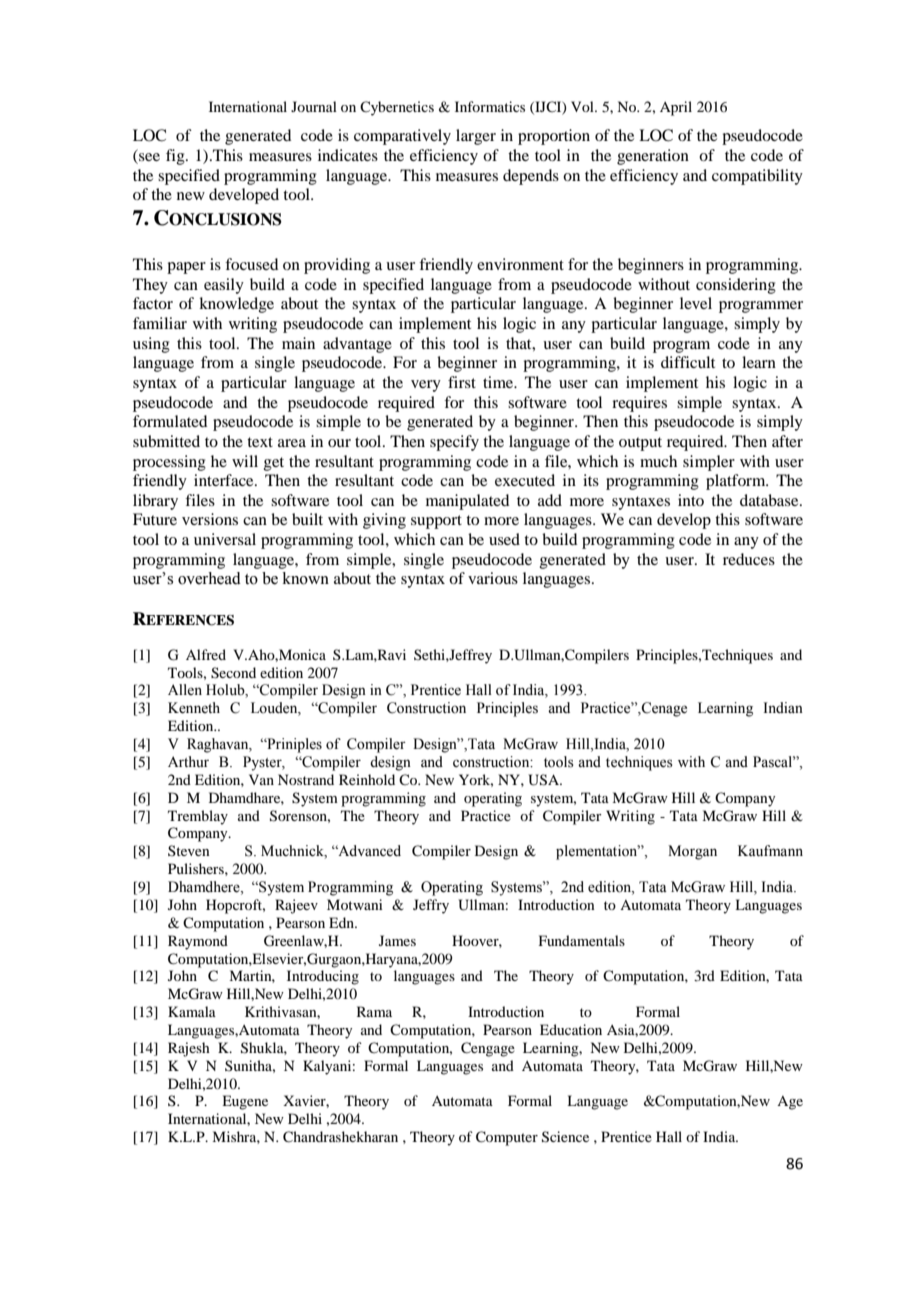 Image resolution: width=924 pixels, height=1308 pixels. Describe the element at coordinates (476, 137) in the image. I see `larger` at that location.
